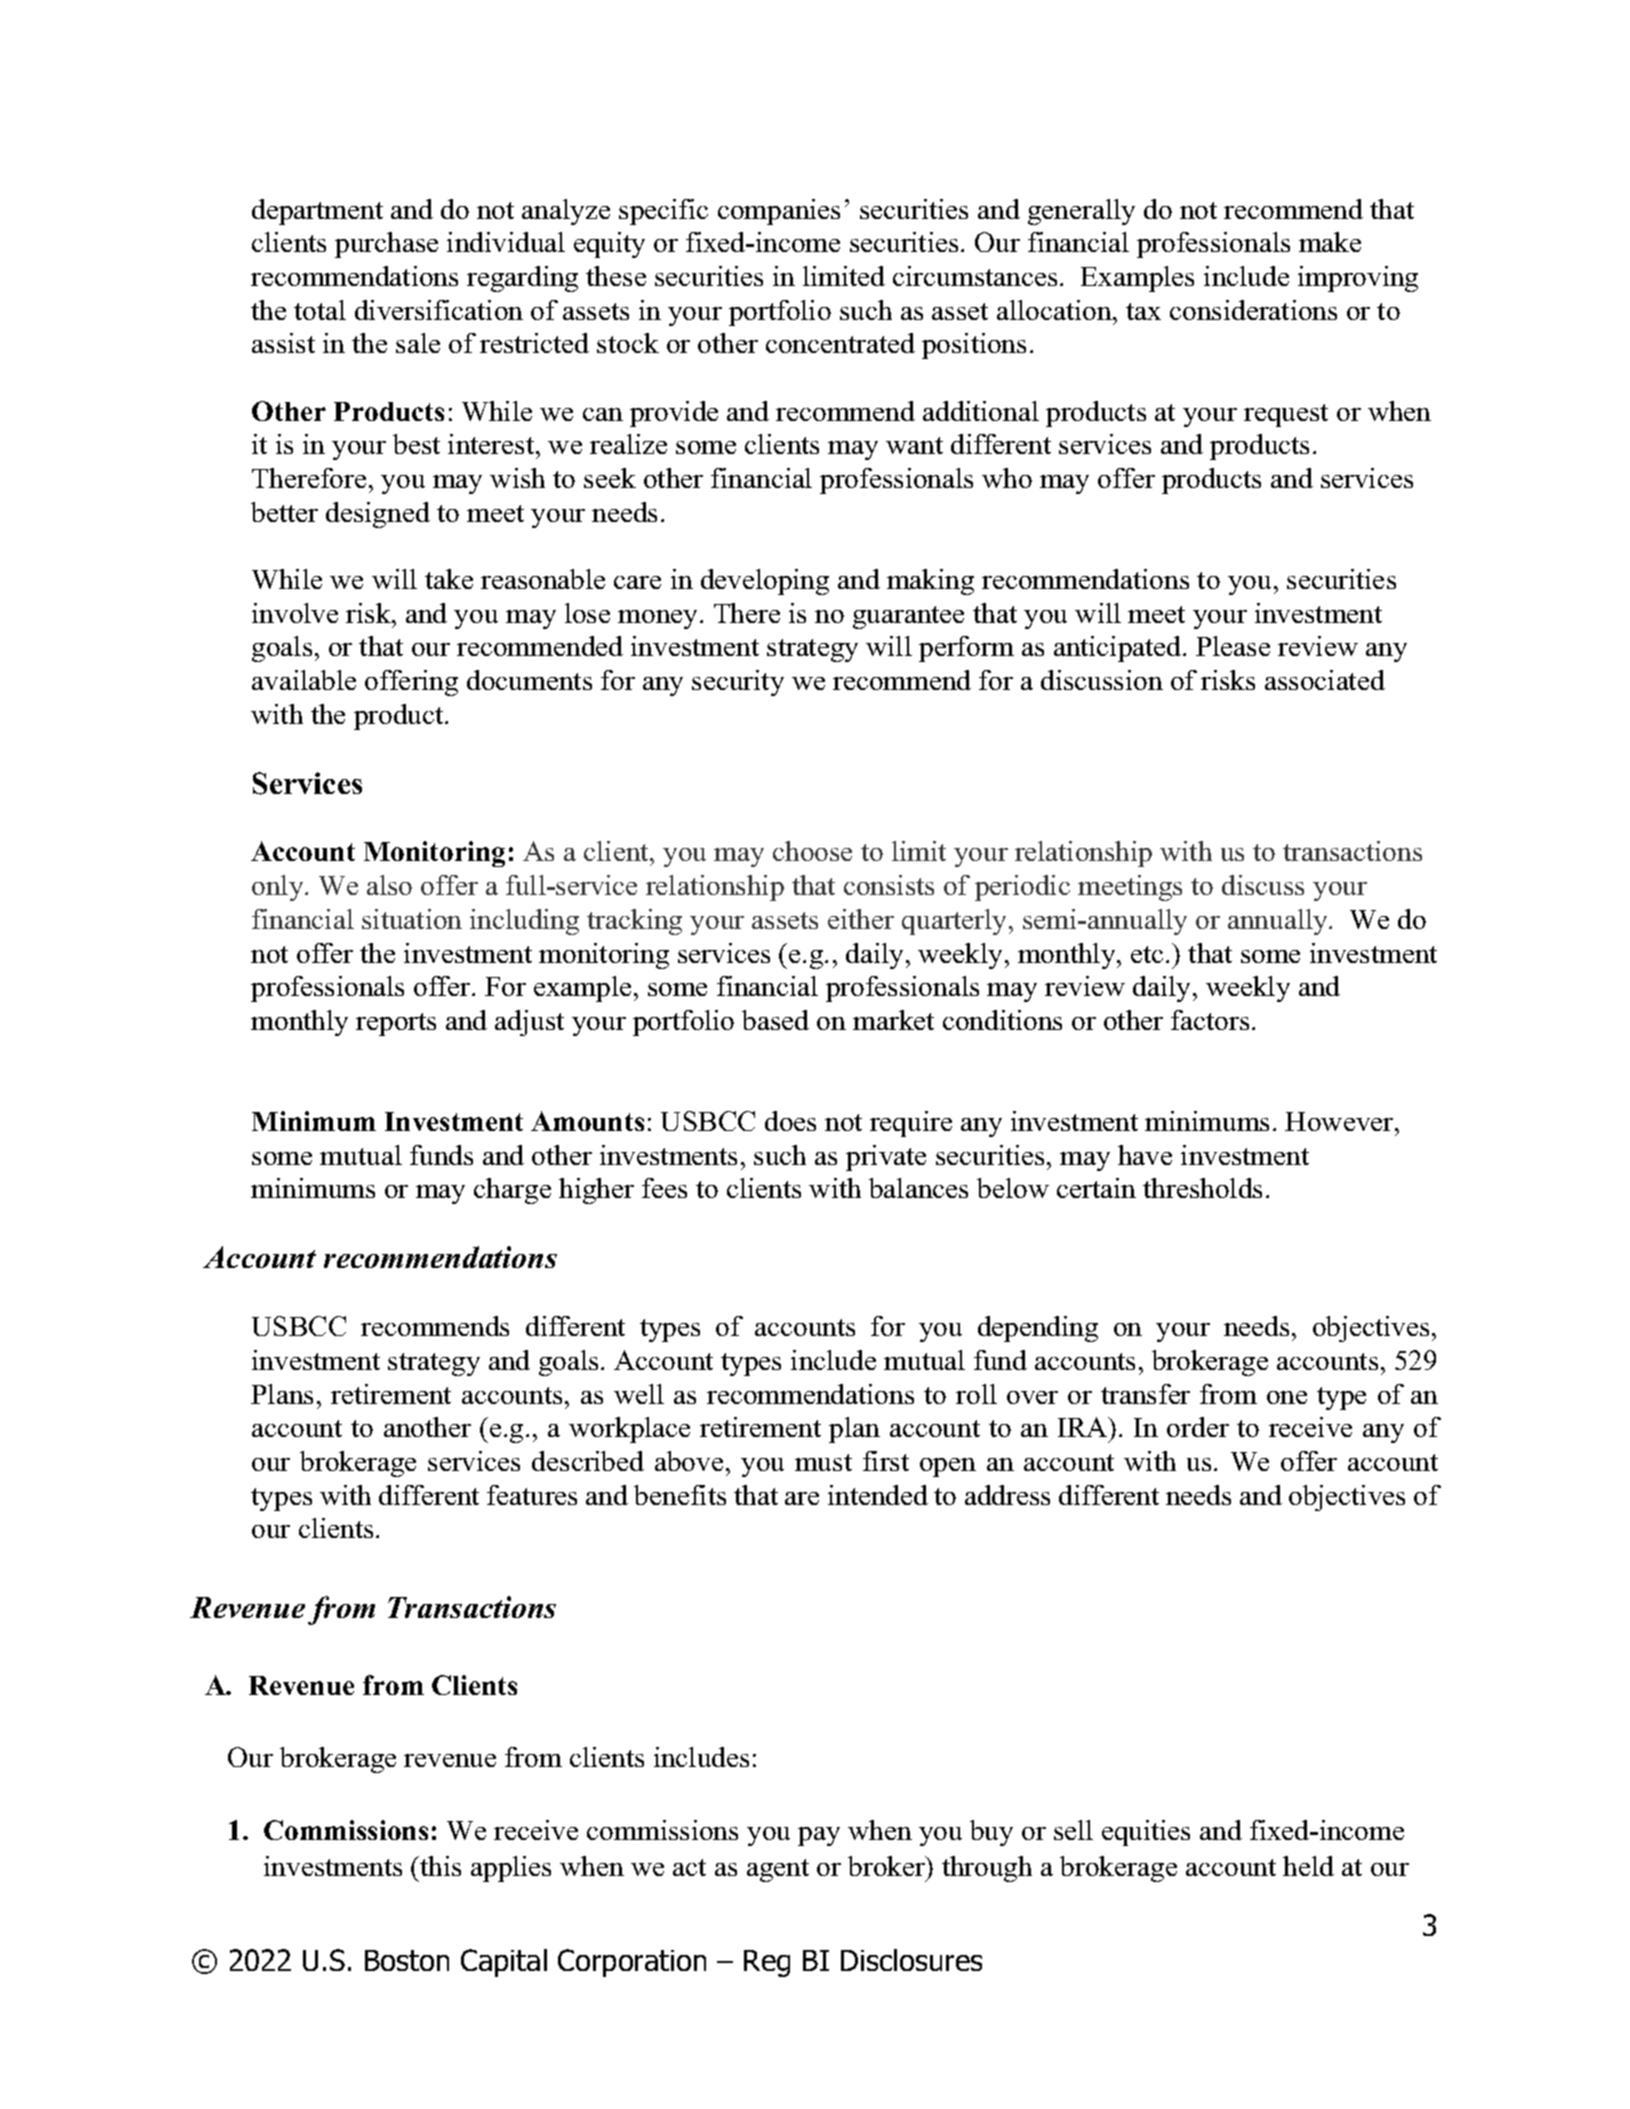  Describe the element at coordinates (407, 1960) in the screenshot. I see `Boston` at that location.
